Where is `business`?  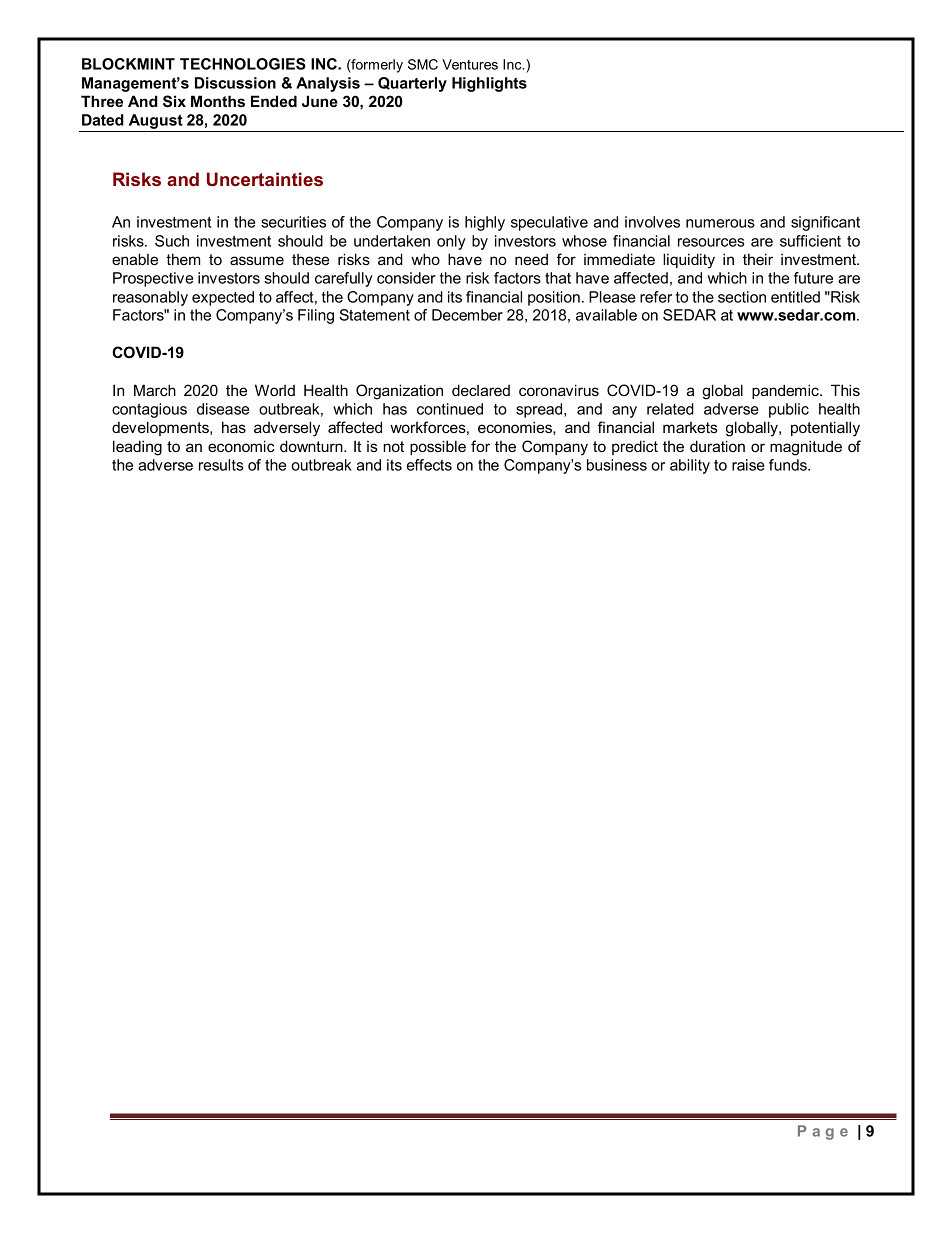 business is located at coordinates (617, 465).
